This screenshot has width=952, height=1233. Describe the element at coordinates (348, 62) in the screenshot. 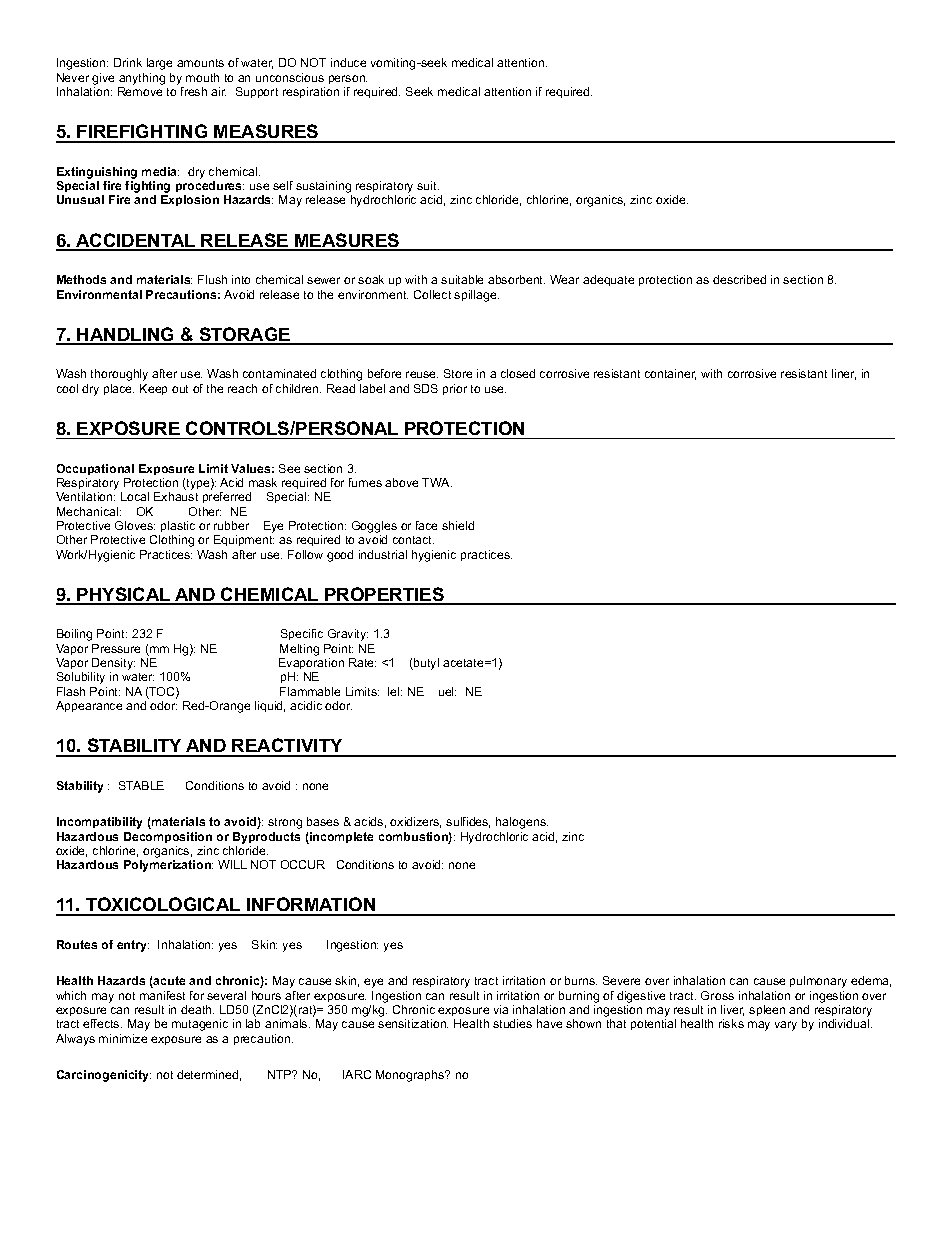

I see `induce` at that location.
